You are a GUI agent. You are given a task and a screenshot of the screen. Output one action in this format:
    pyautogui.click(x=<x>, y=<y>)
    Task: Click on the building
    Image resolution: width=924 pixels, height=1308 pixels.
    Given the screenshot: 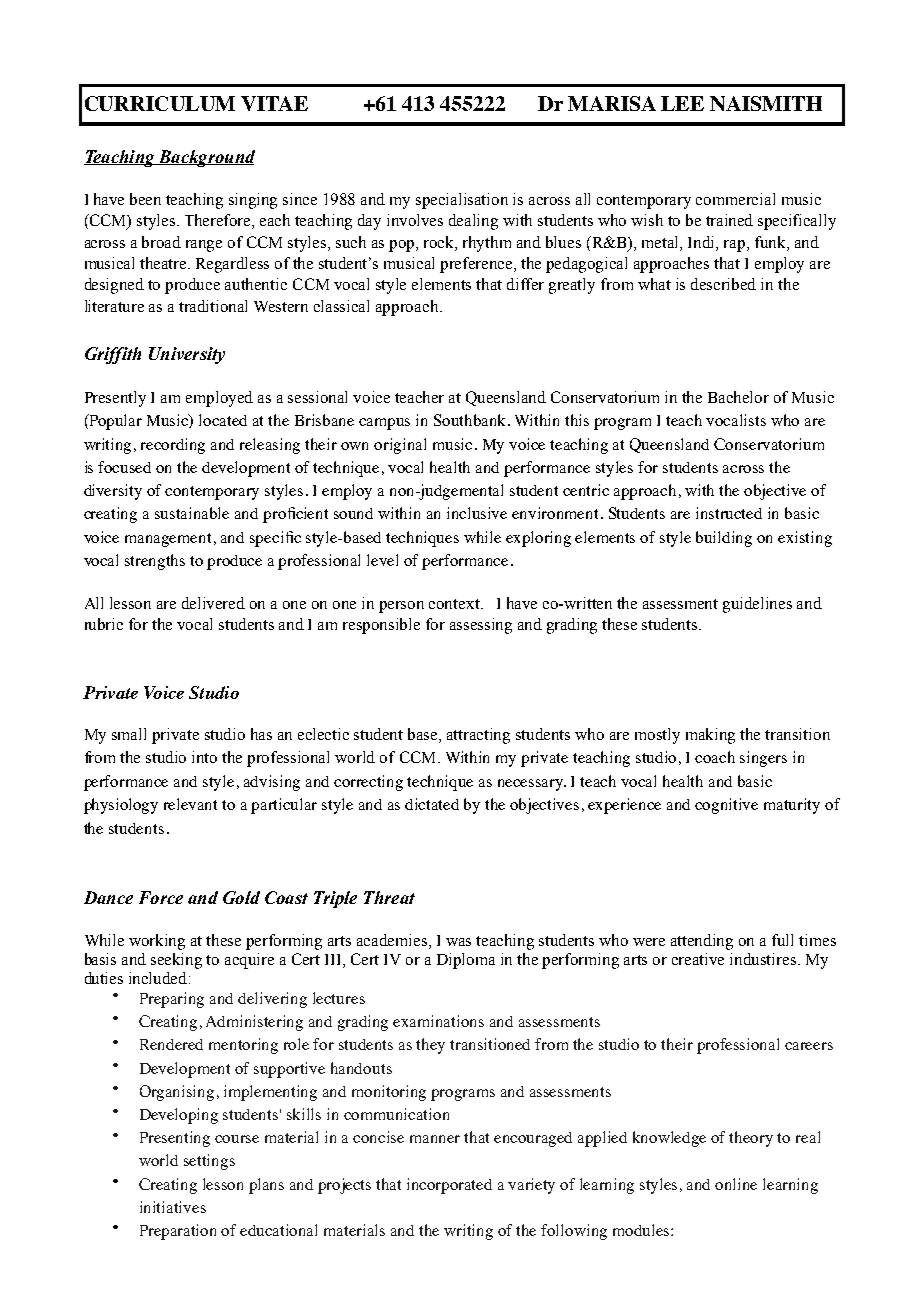 What is the action you would take?
    pyautogui.click(x=724, y=539)
